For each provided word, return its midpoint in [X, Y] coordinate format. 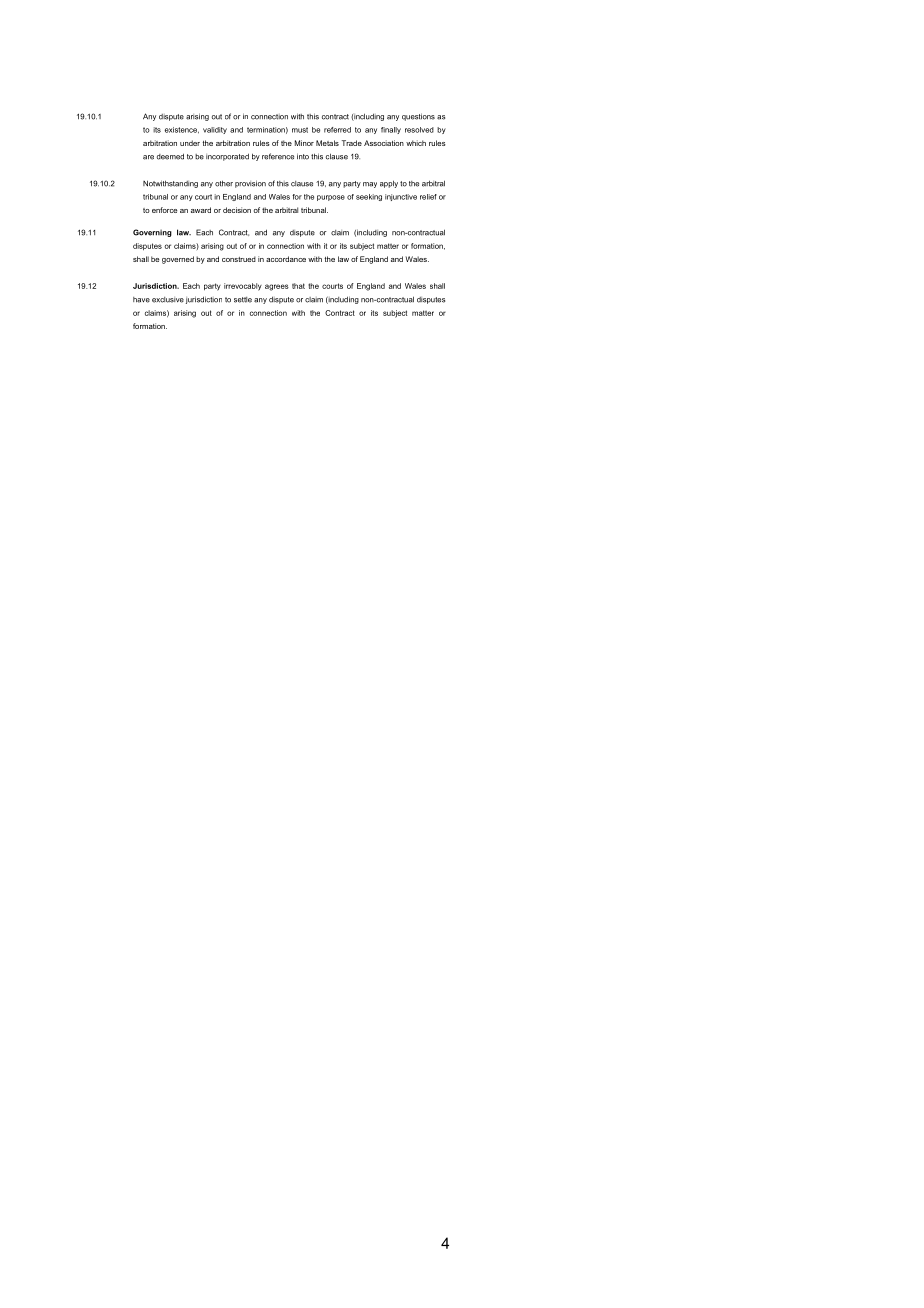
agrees [277, 287]
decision [237, 210]
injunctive [401, 197]
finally [391, 130]
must [300, 130]
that [298, 286]
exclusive [168, 300]
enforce [164, 210]
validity [215, 130]
